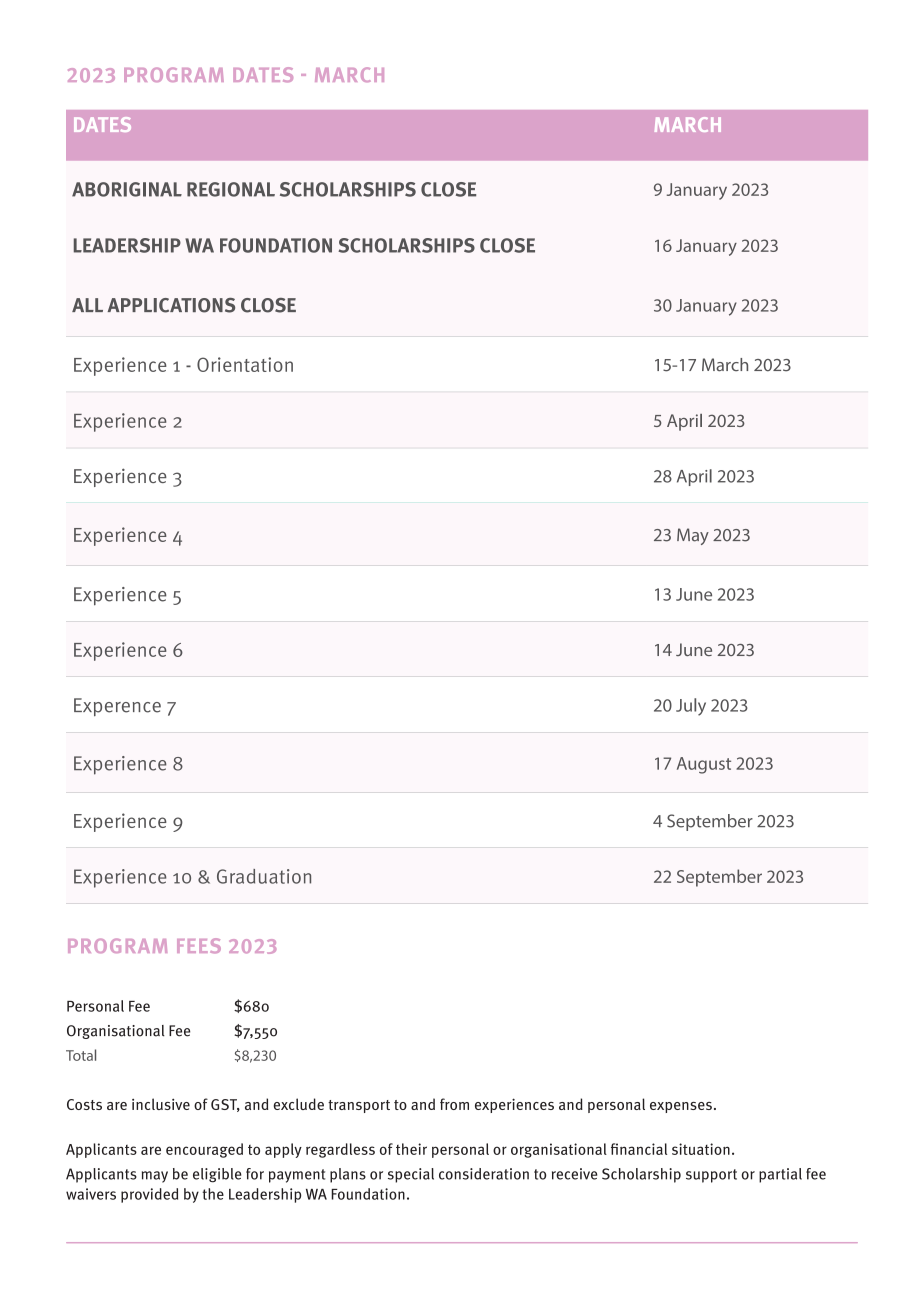 The width and height of the document is (924, 1308). What do you see at coordinates (704, 765) in the document?
I see `August` at bounding box center [704, 765].
